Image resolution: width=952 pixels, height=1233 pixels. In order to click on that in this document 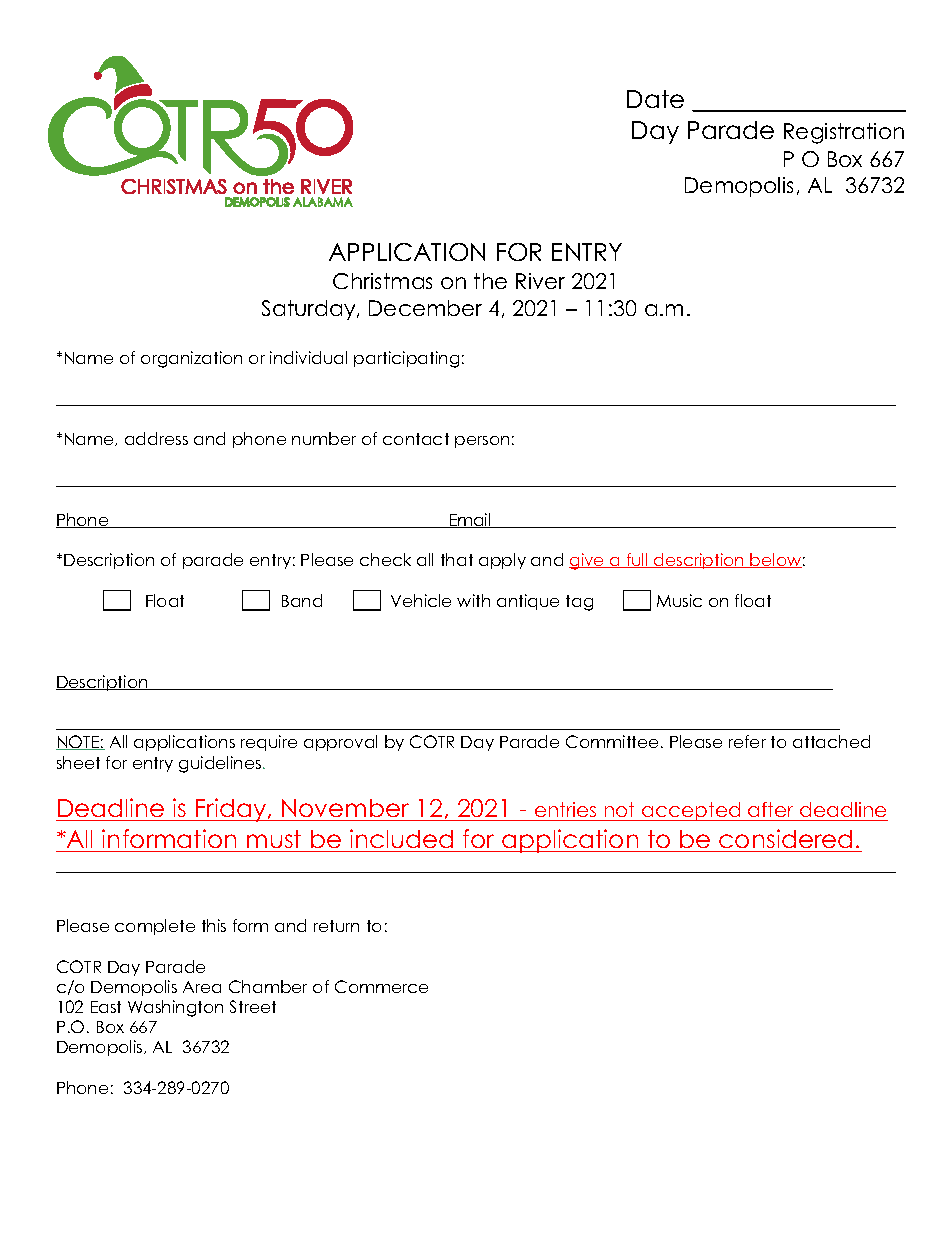, I will do `click(457, 559)`.
